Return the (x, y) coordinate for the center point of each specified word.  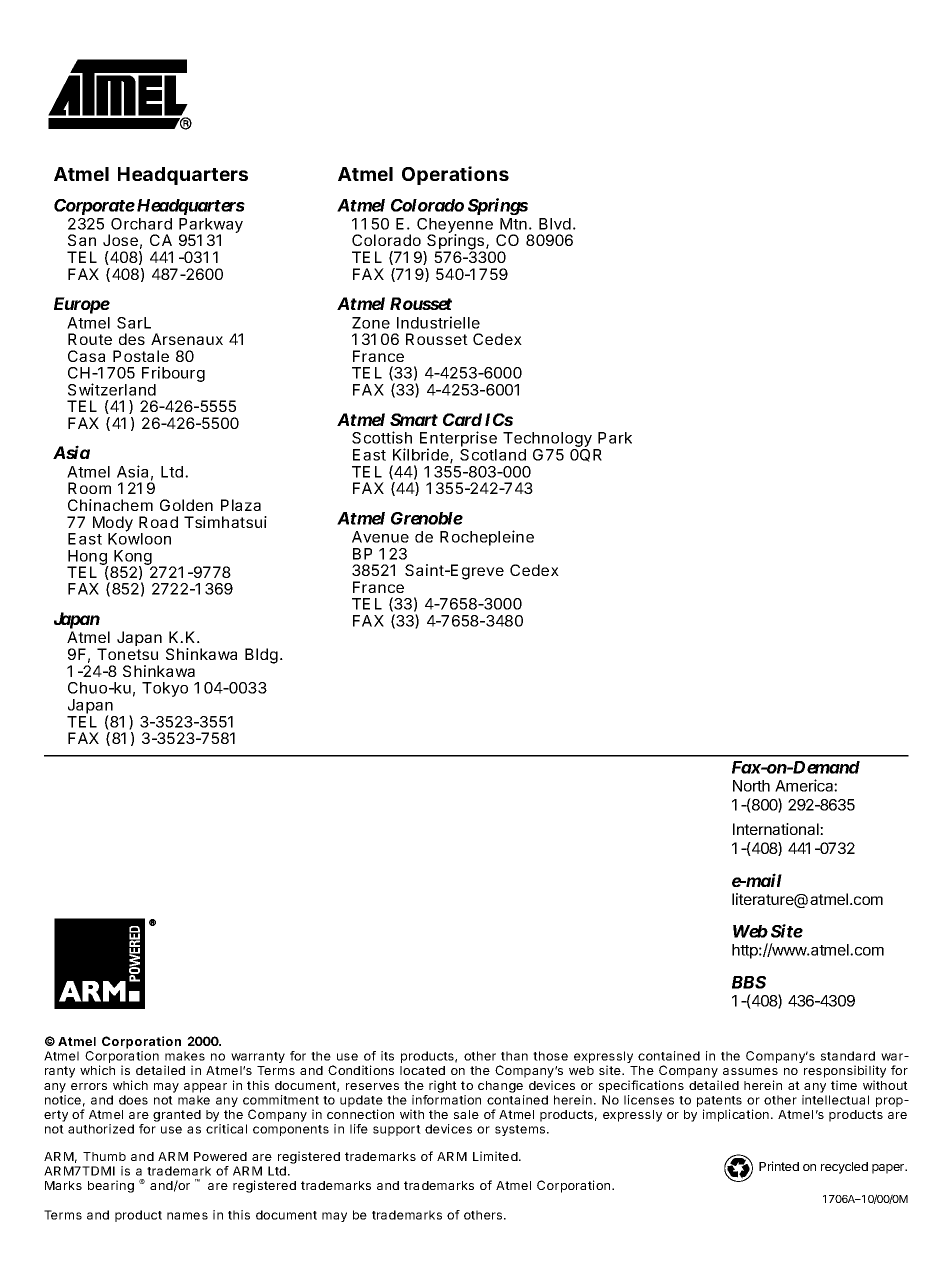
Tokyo (165, 689)
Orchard (141, 224)
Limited (495, 1156)
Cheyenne (455, 227)
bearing (111, 1186)
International (777, 829)
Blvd (555, 224)
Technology (548, 441)
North (751, 786)
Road (158, 522)
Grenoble (427, 518)
